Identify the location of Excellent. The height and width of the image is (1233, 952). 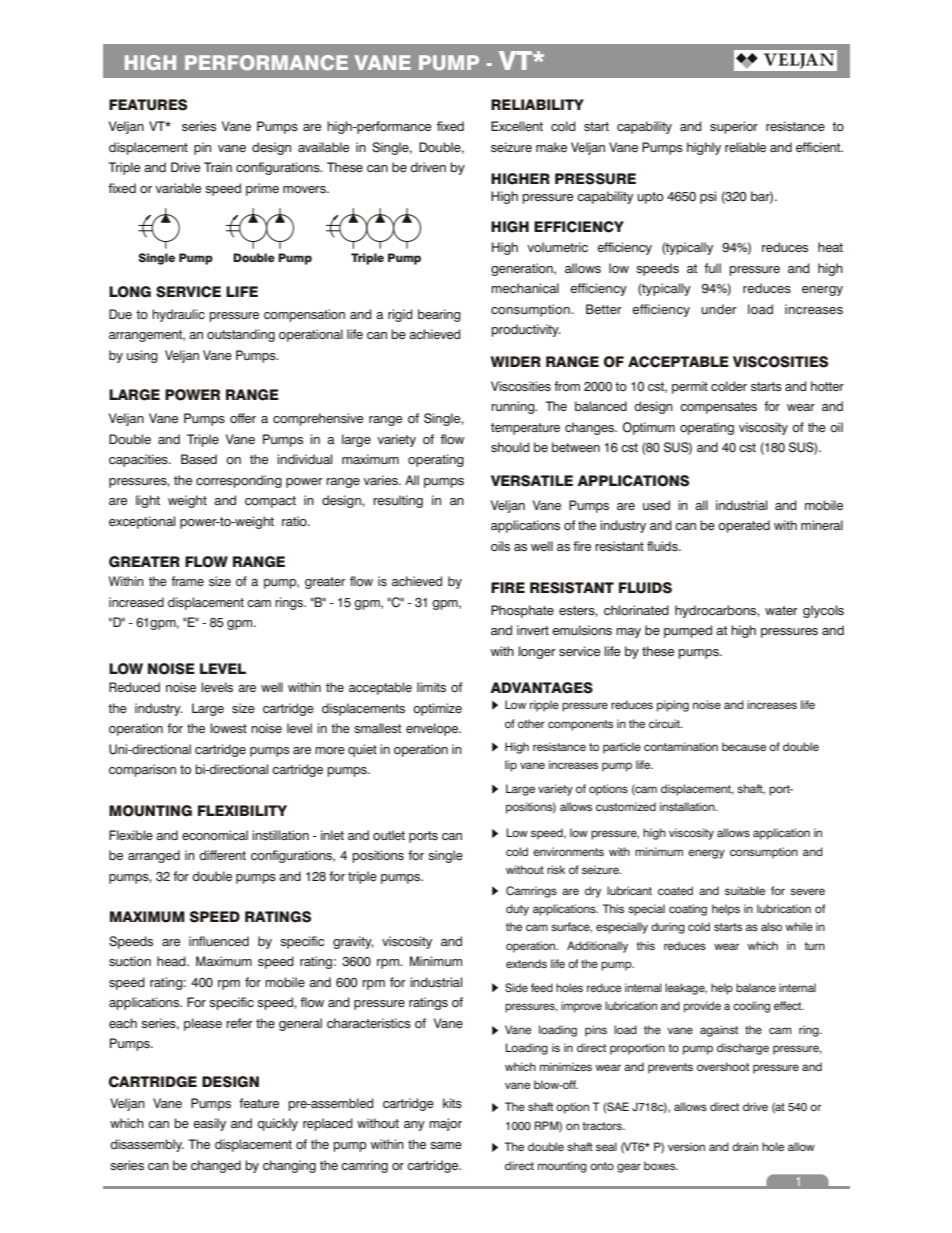
(517, 126).
